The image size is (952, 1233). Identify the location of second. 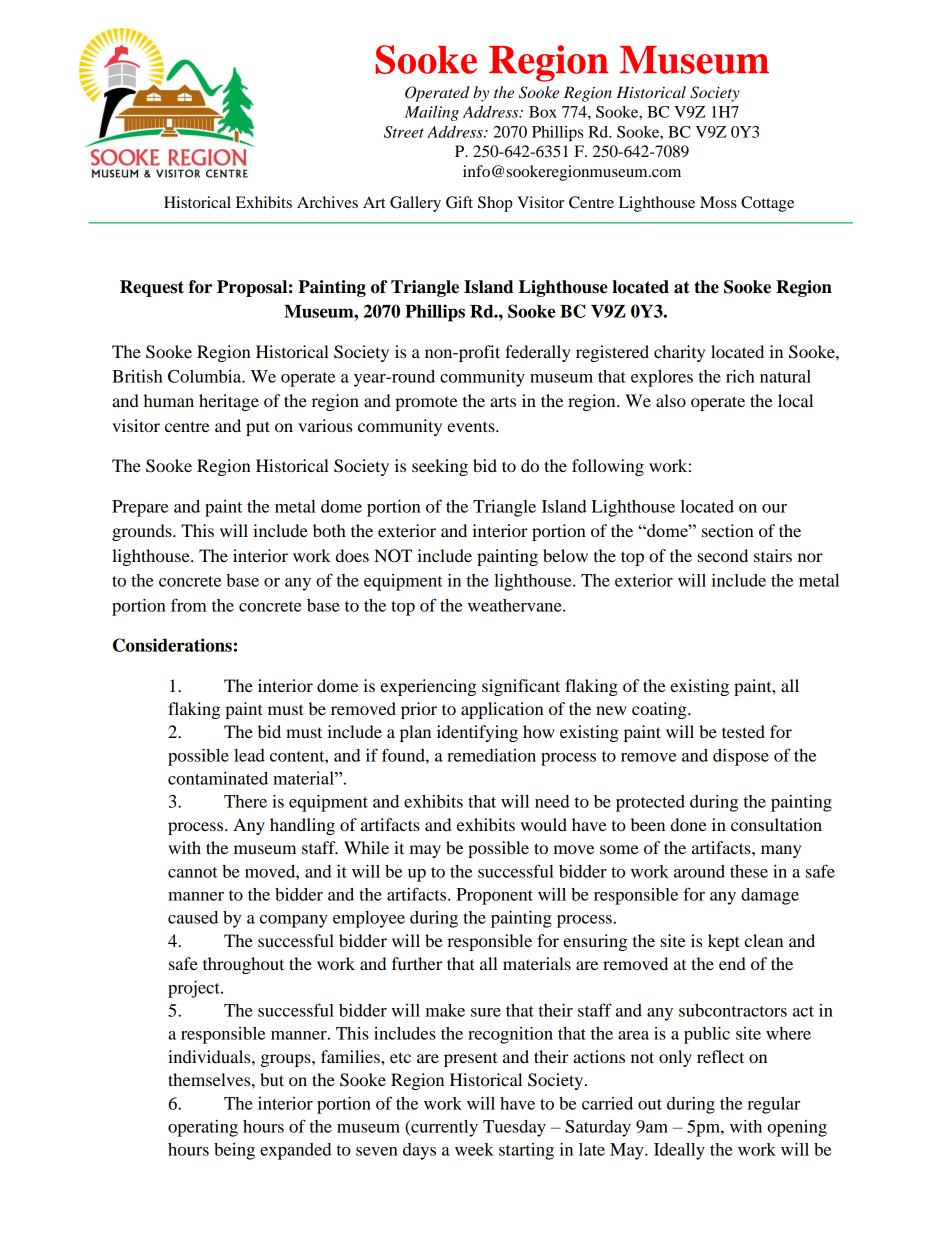
(722, 555).
